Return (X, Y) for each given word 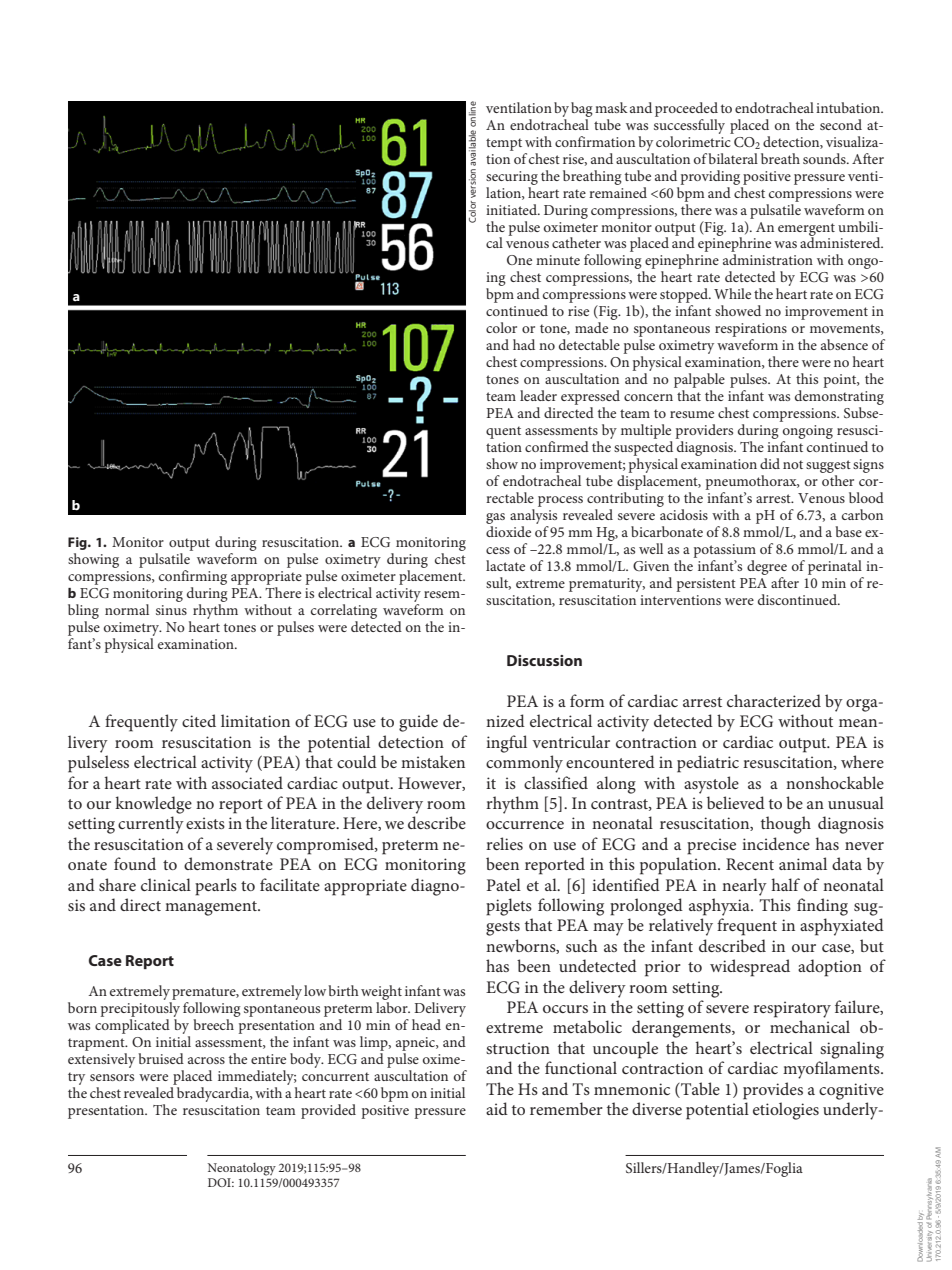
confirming (193, 577)
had (524, 344)
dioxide (508, 531)
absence (844, 344)
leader (538, 395)
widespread (750, 968)
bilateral (733, 158)
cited (199, 720)
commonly (524, 764)
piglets (509, 907)
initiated (512, 209)
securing (512, 178)
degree (767, 567)
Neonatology (242, 1169)
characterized (774, 700)
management (212, 908)
